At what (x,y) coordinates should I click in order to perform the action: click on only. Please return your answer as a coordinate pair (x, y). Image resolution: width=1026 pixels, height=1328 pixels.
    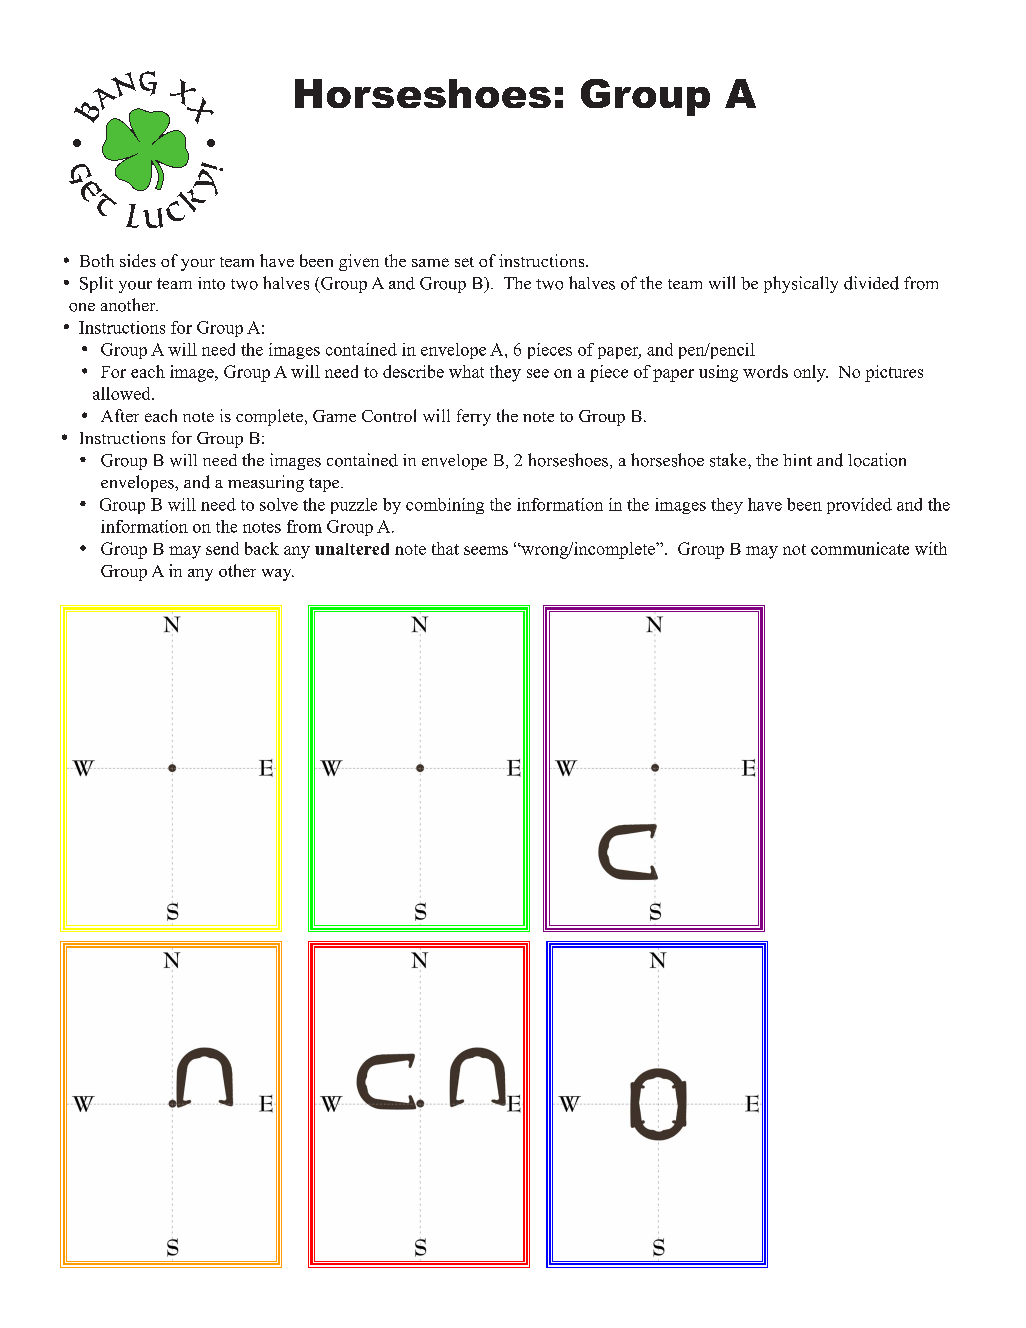
    Looking at the image, I should click on (811, 373).
